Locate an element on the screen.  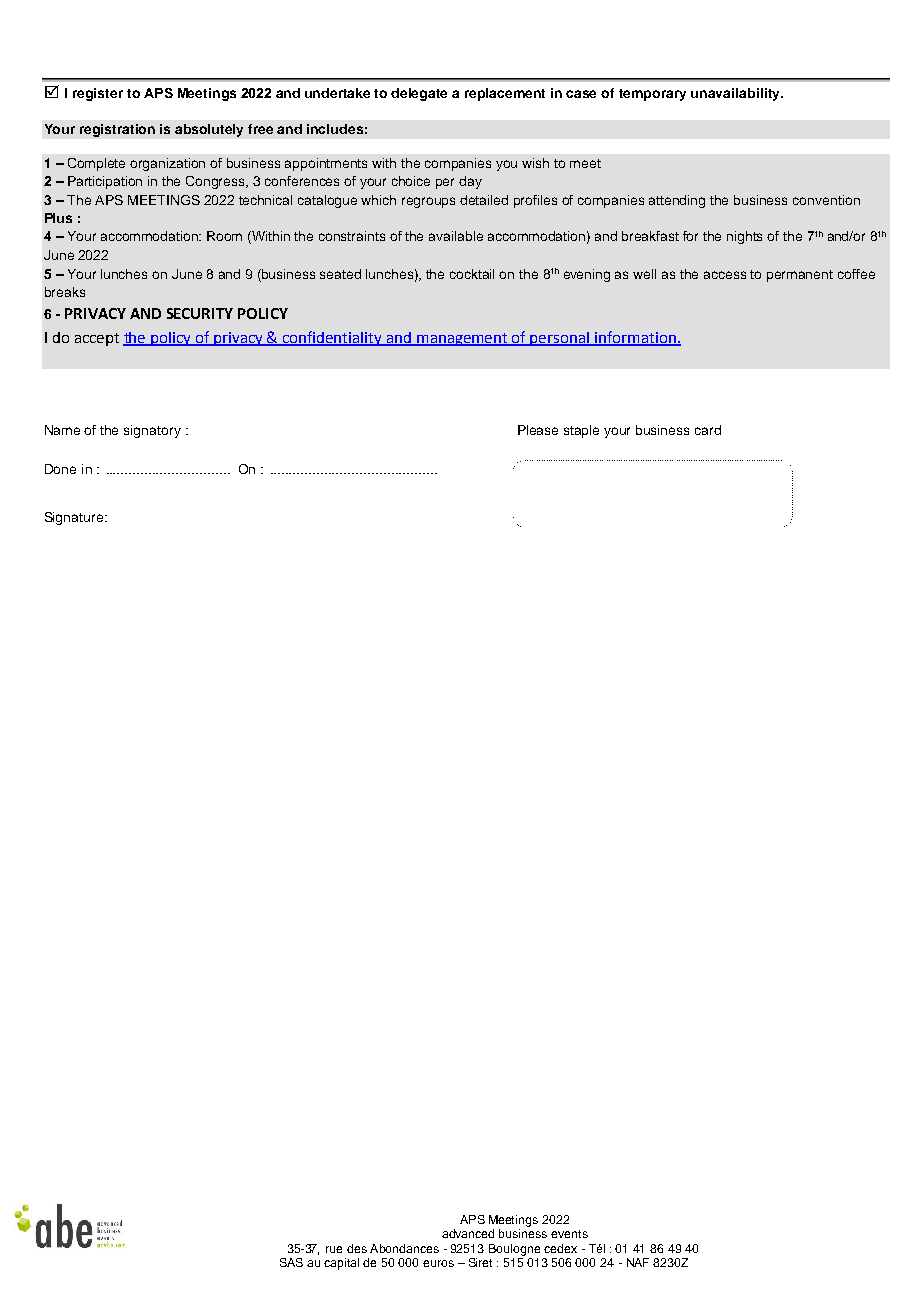
registration is located at coordinates (117, 130).
